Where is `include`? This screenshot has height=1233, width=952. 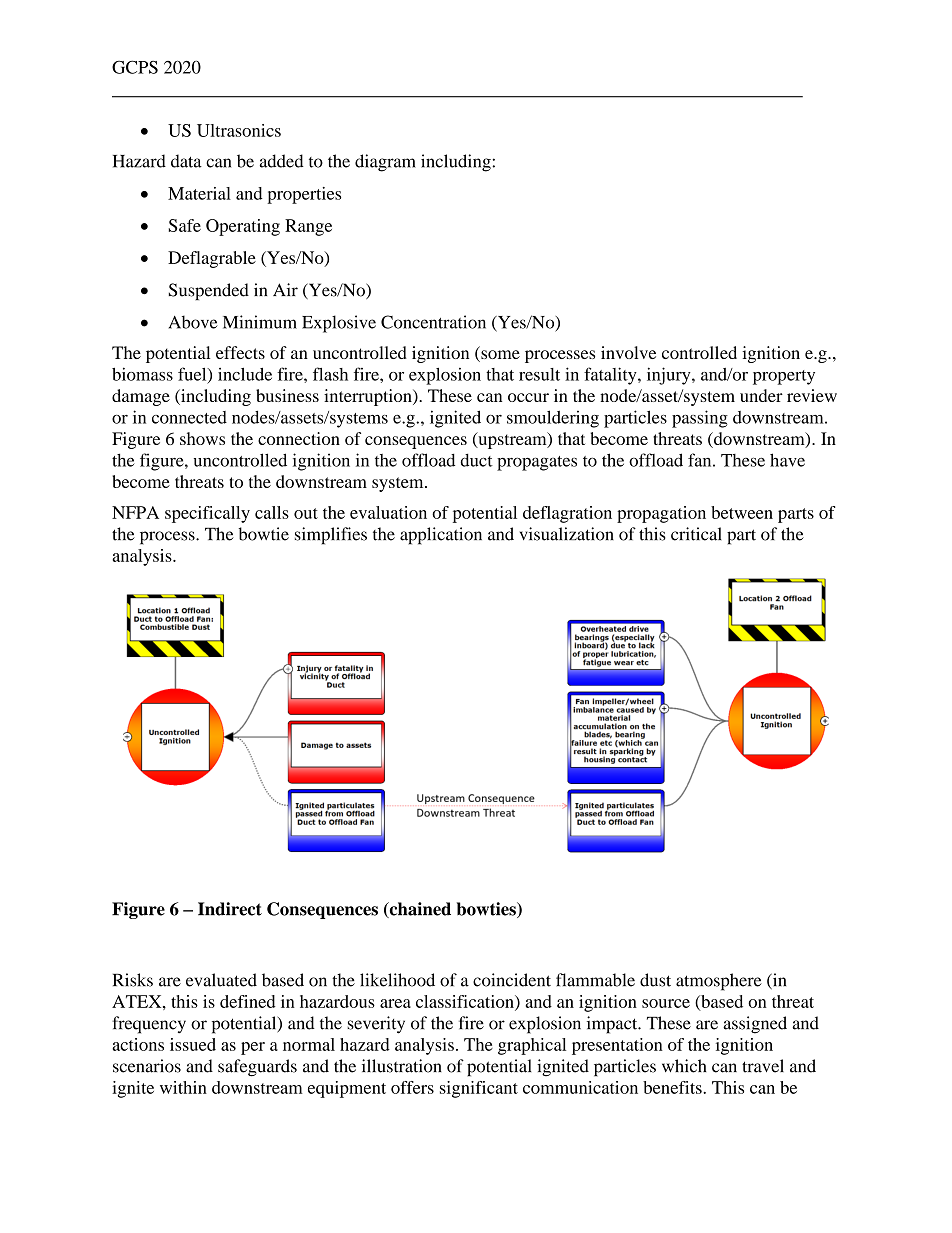
include is located at coordinates (245, 374).
